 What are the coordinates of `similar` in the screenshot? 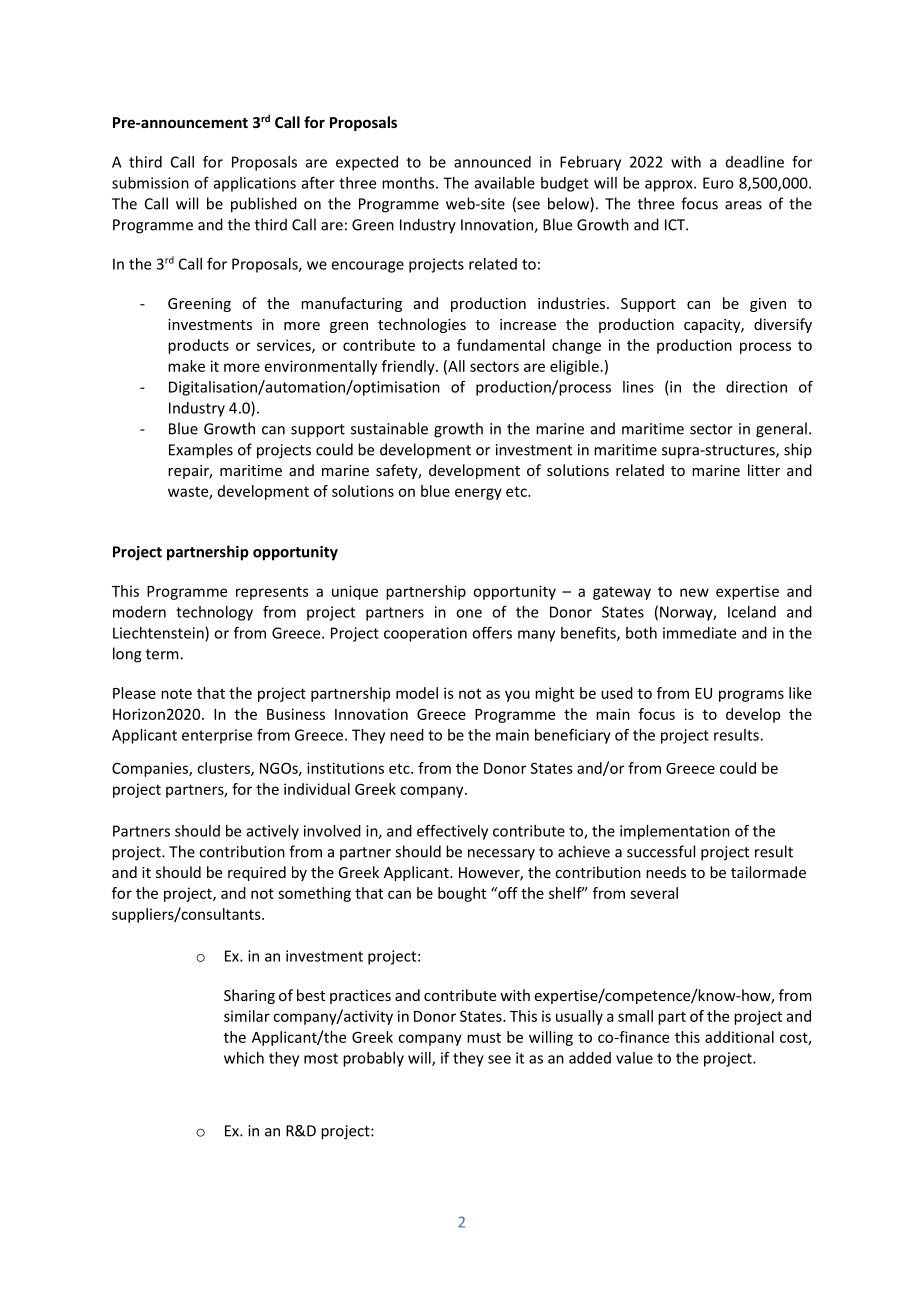 It's located at (247, 1016).
